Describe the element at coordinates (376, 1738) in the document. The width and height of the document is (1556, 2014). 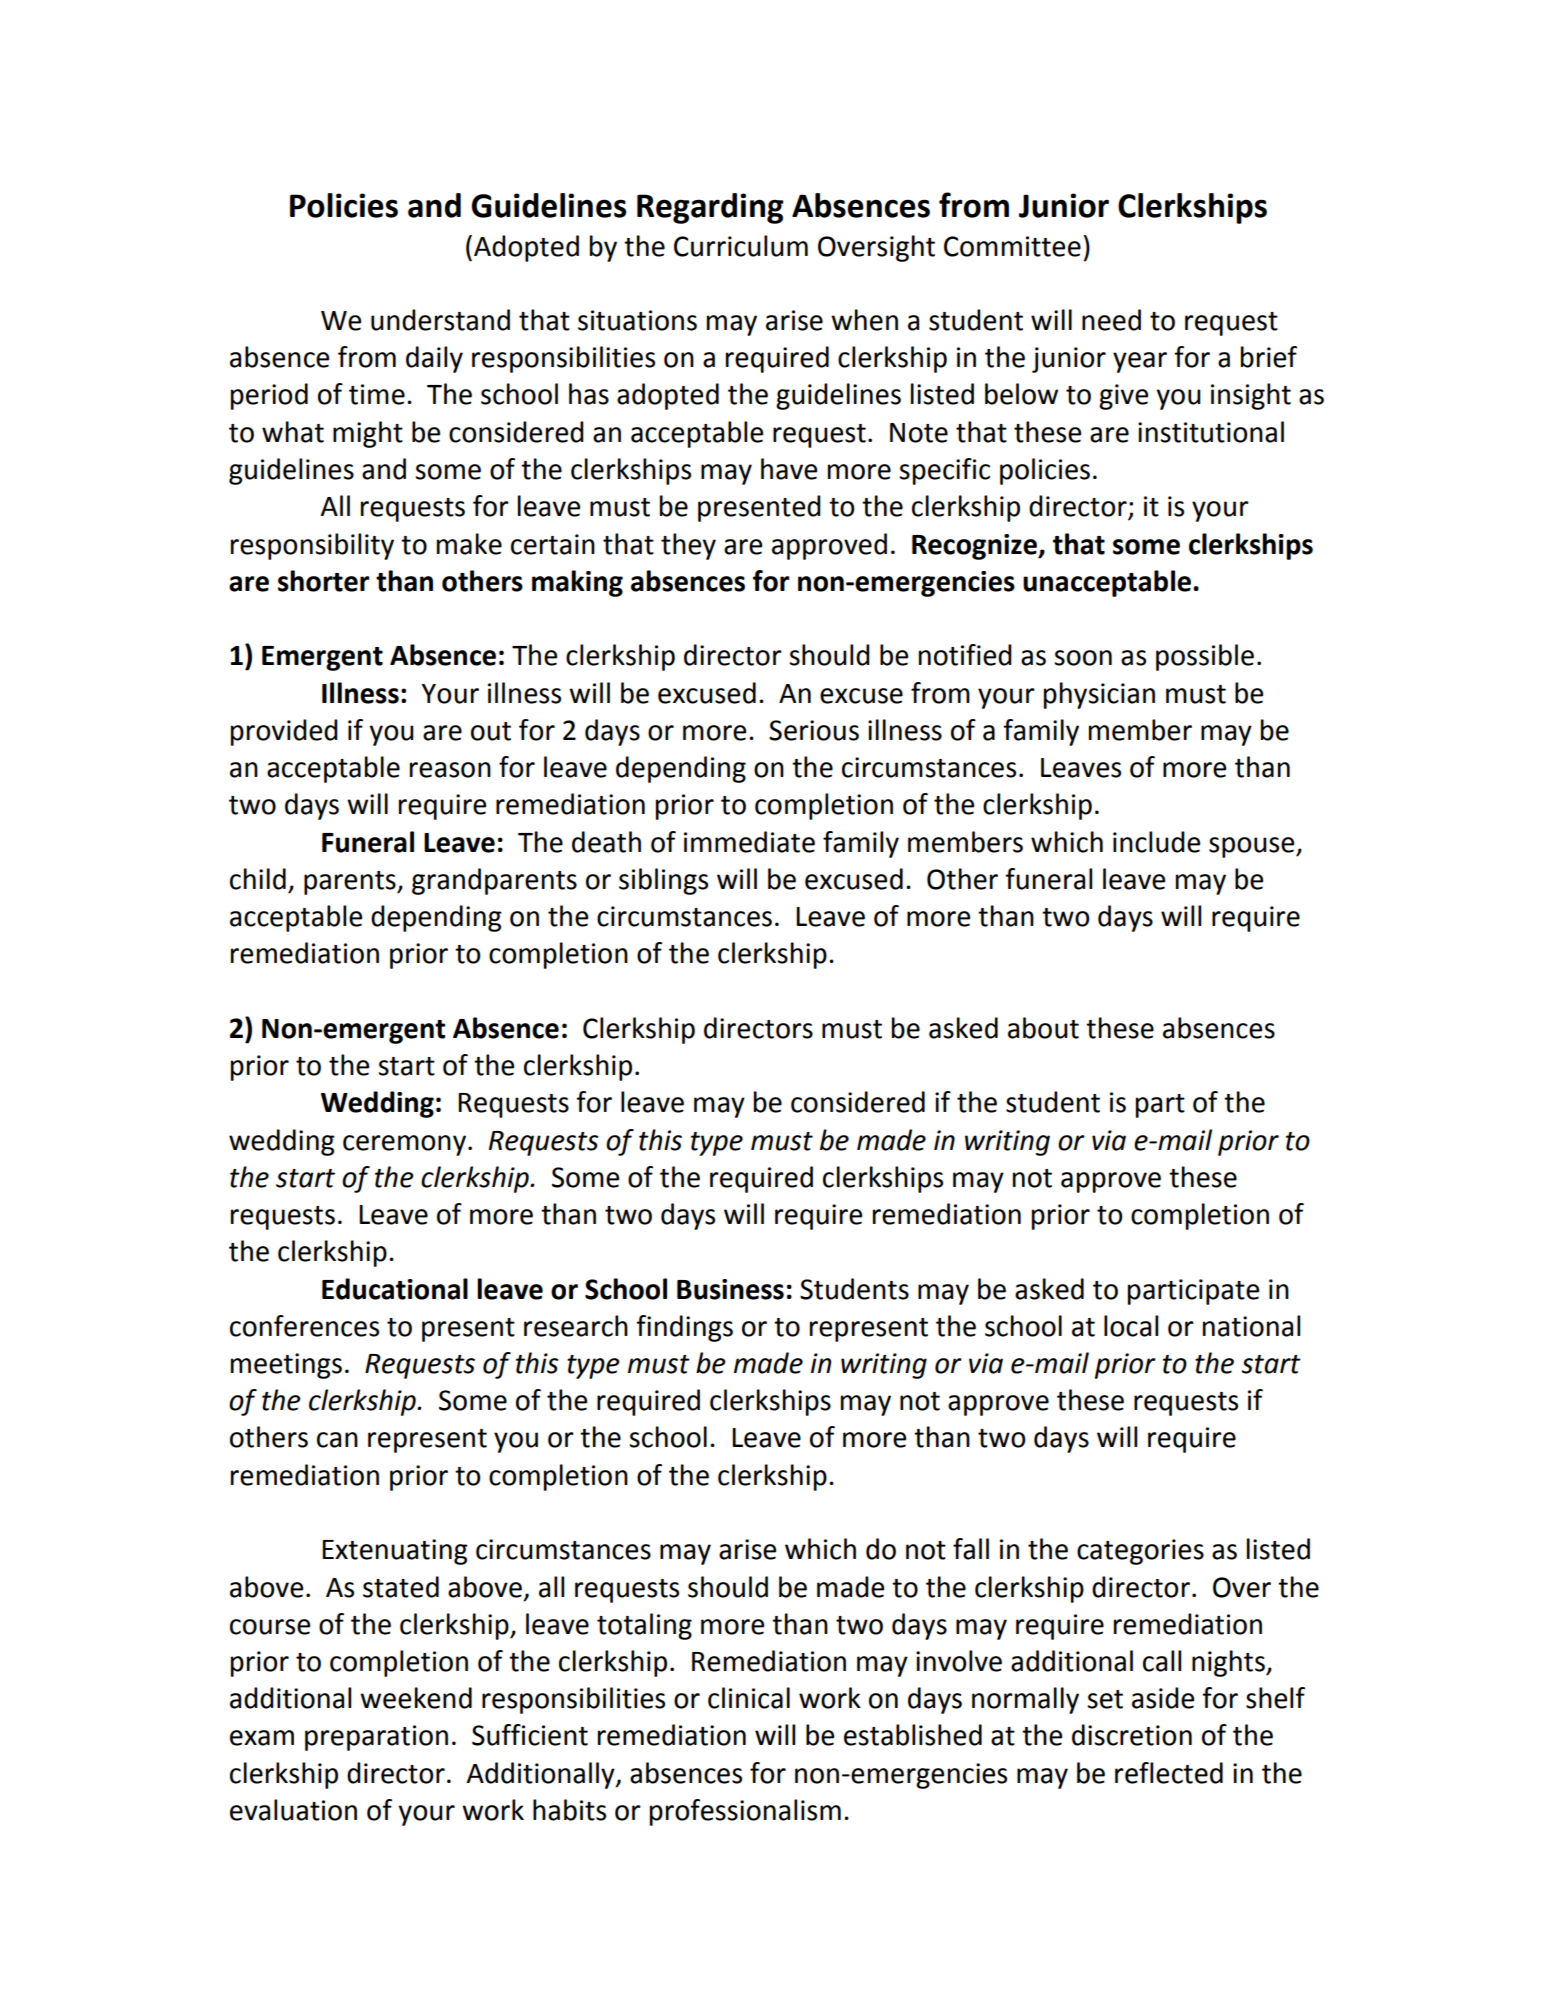
I see `preparation` at that location.
